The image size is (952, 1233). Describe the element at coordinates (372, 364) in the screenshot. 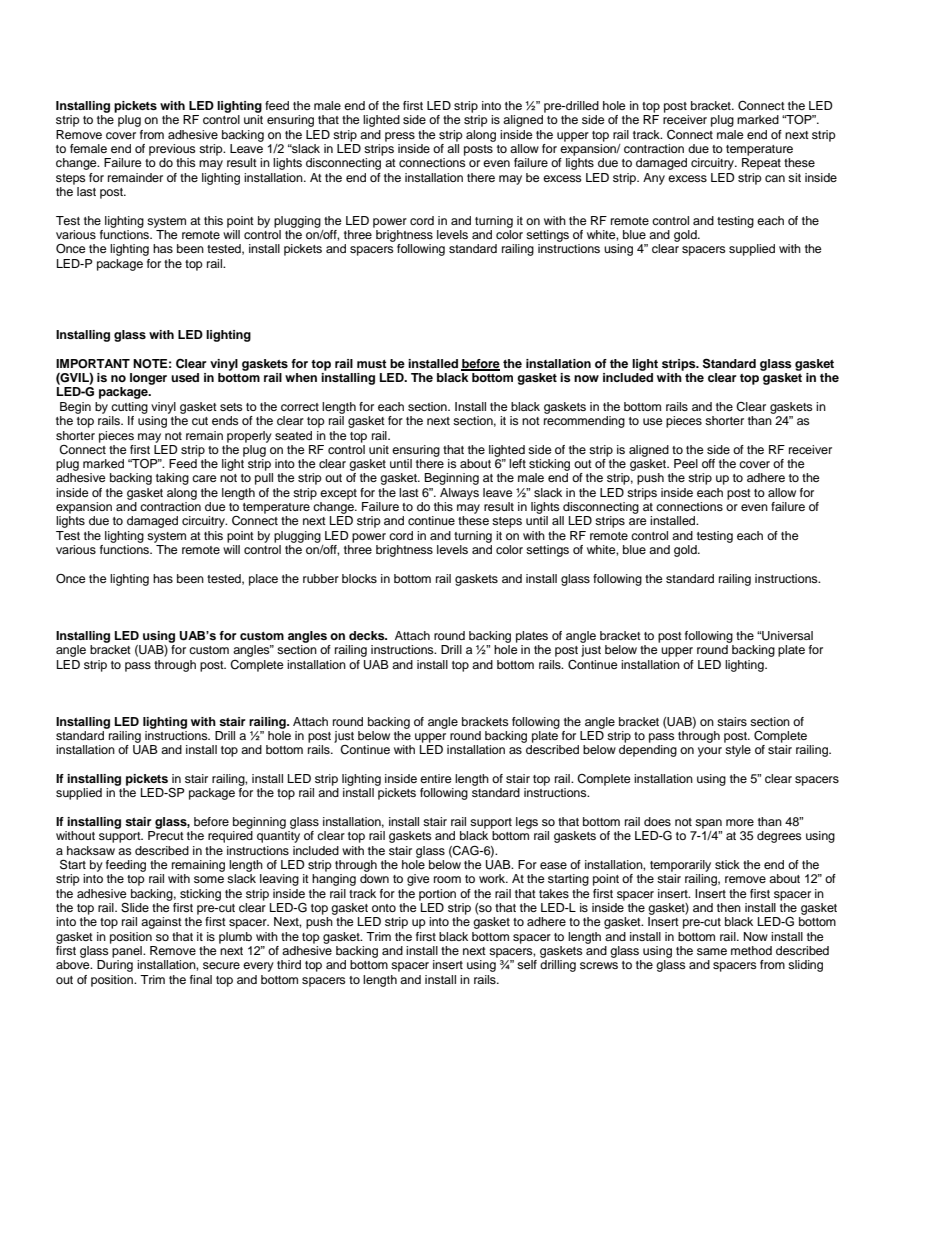

I see `must` at that location.
